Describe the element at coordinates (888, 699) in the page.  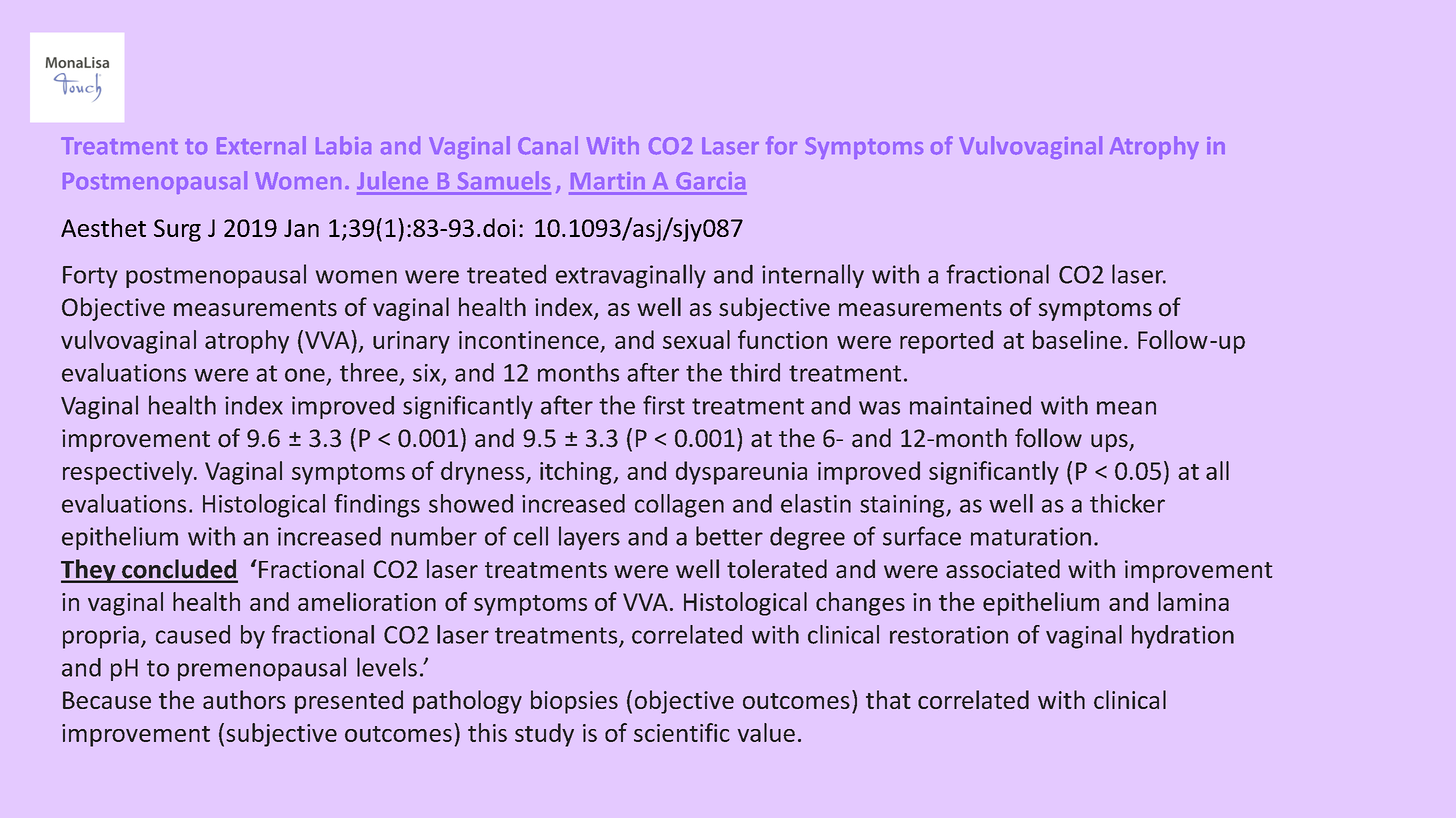
I see `that` at that location.
